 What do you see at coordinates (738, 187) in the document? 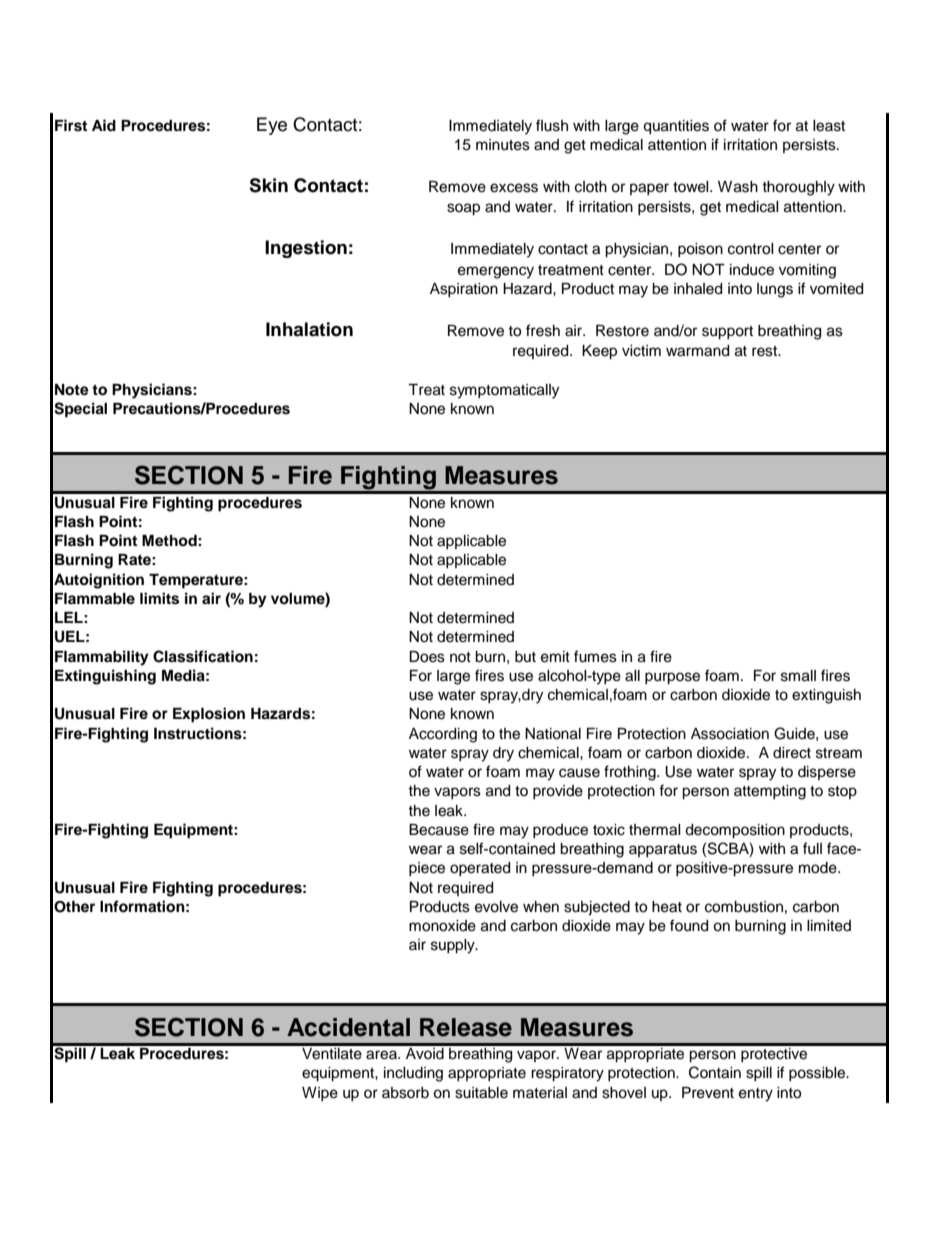
I see `Wash` at bounding box center [738, 187].
